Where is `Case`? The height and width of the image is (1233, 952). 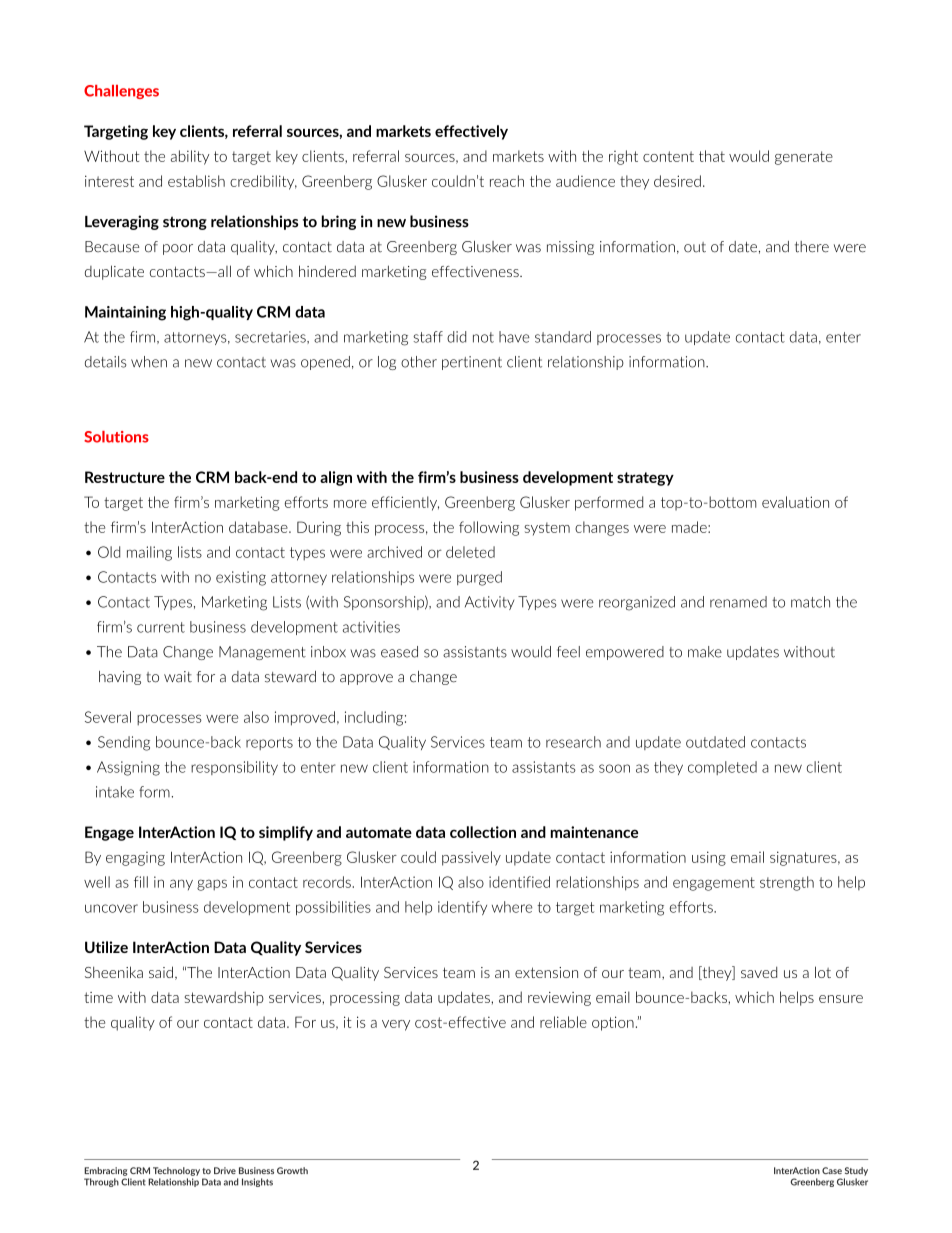 Case is located at coordinates (832, 1170).
